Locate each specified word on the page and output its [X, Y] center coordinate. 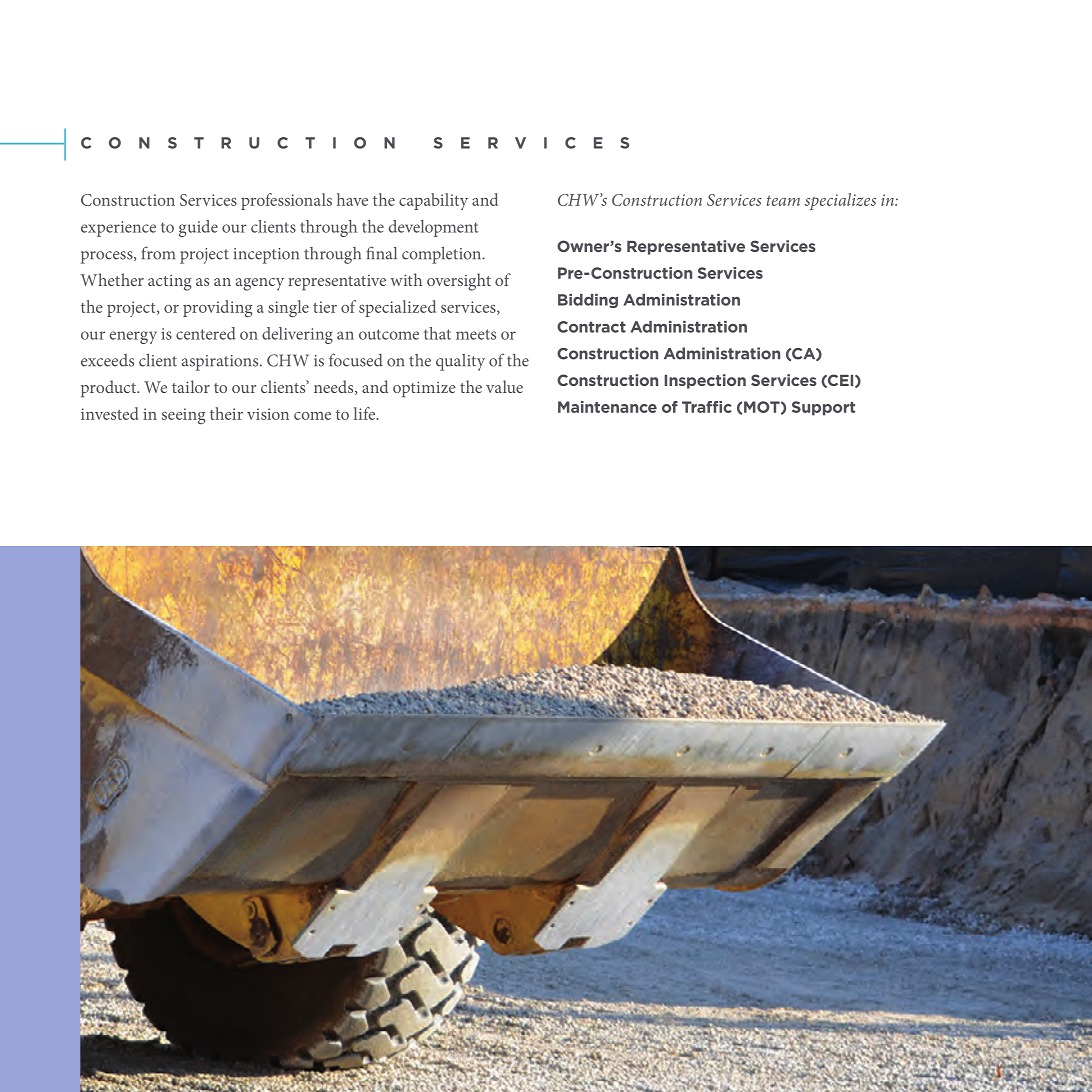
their [226, 413]
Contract [591, 327]
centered [206, 333]
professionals [286, 201]
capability [433, 201]
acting [169, 283]
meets [476, 334]
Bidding [588, 301]
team [783, 200]
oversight [459, 282]
